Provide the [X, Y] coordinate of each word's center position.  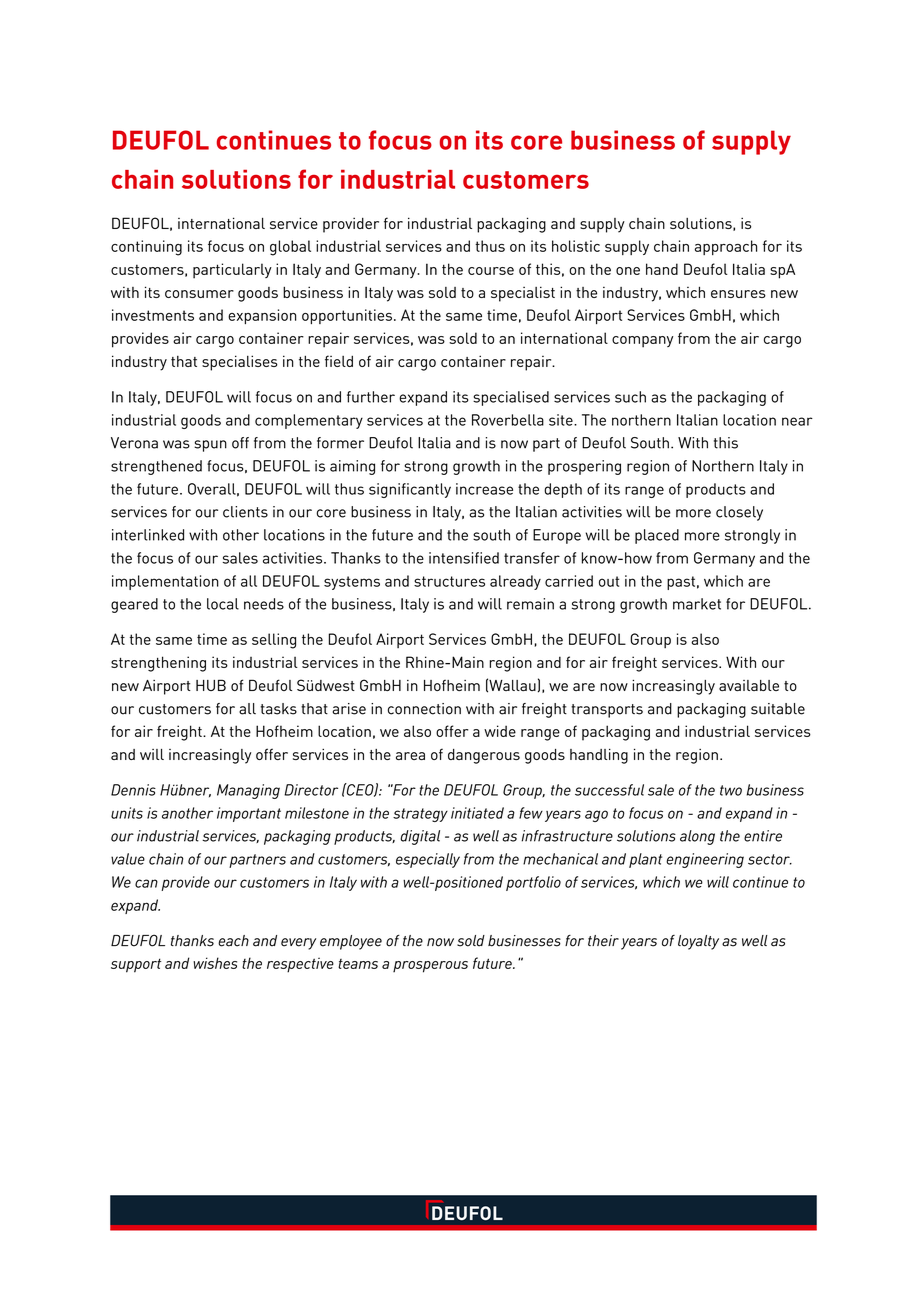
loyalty [698, 942]
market [697, 604]
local [223, 604]
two [731, 790]
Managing [248, 791]
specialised [511, 398]
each [233, 941]
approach [726, 247]
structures [449, 581]
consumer [199, 294]
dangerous [484, 756]
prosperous [430, 967]
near [797, 421]
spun [210, 446]
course [491, 271]
